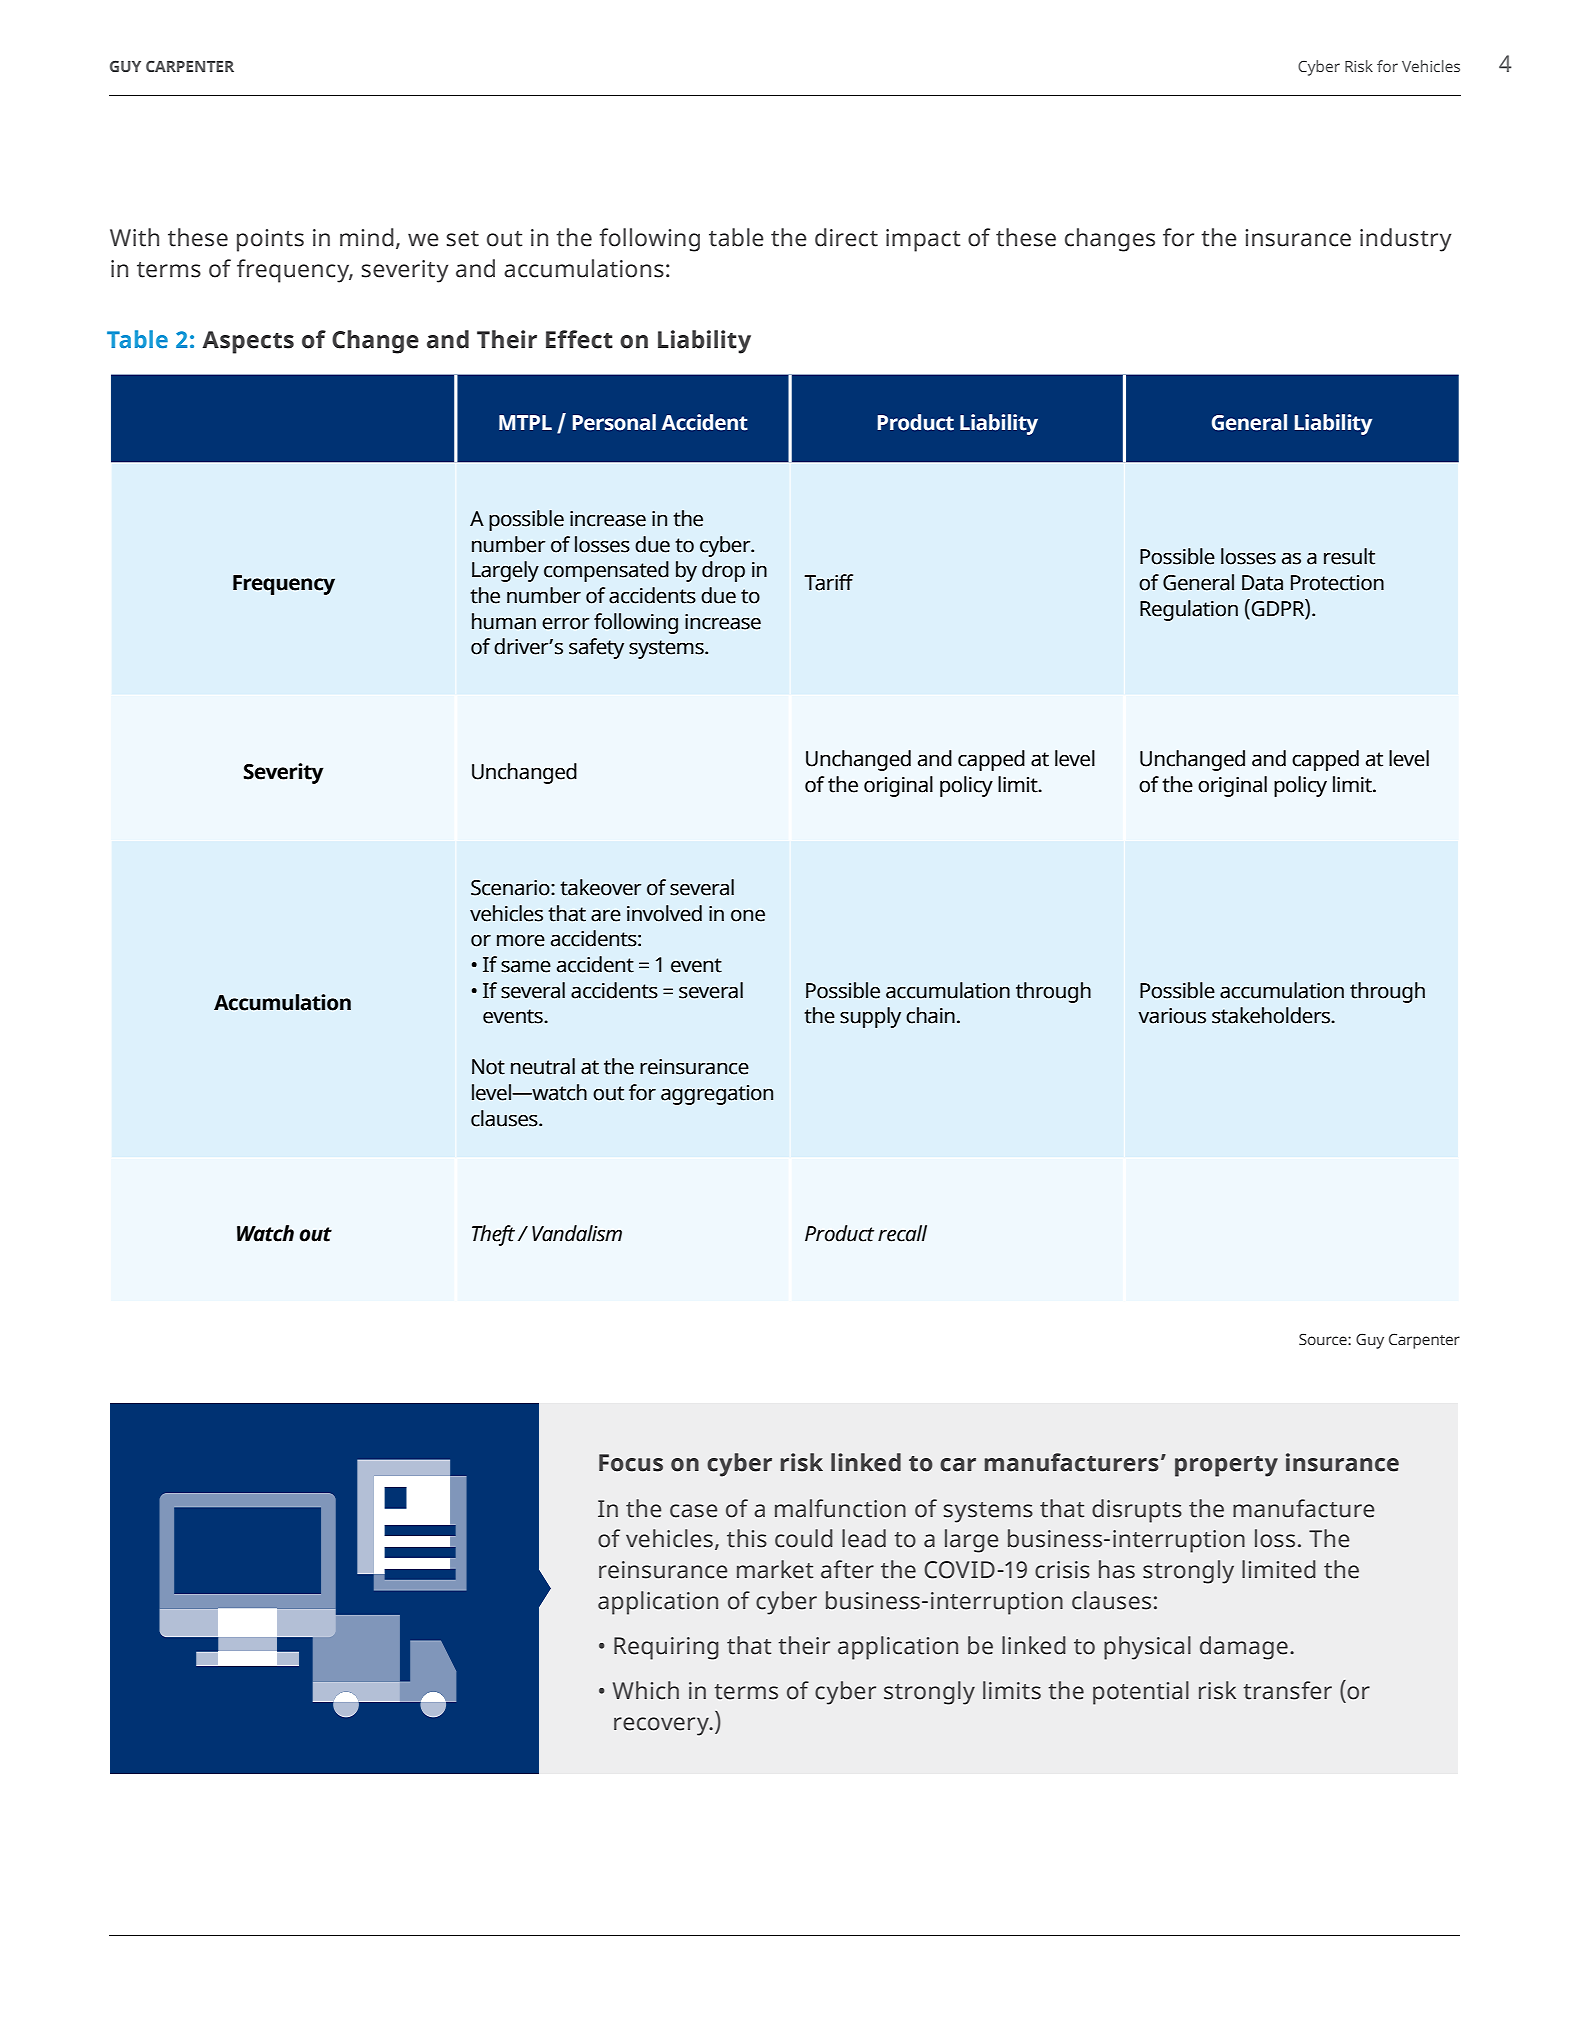  I want to click on Focus, so click(631, 1463).
